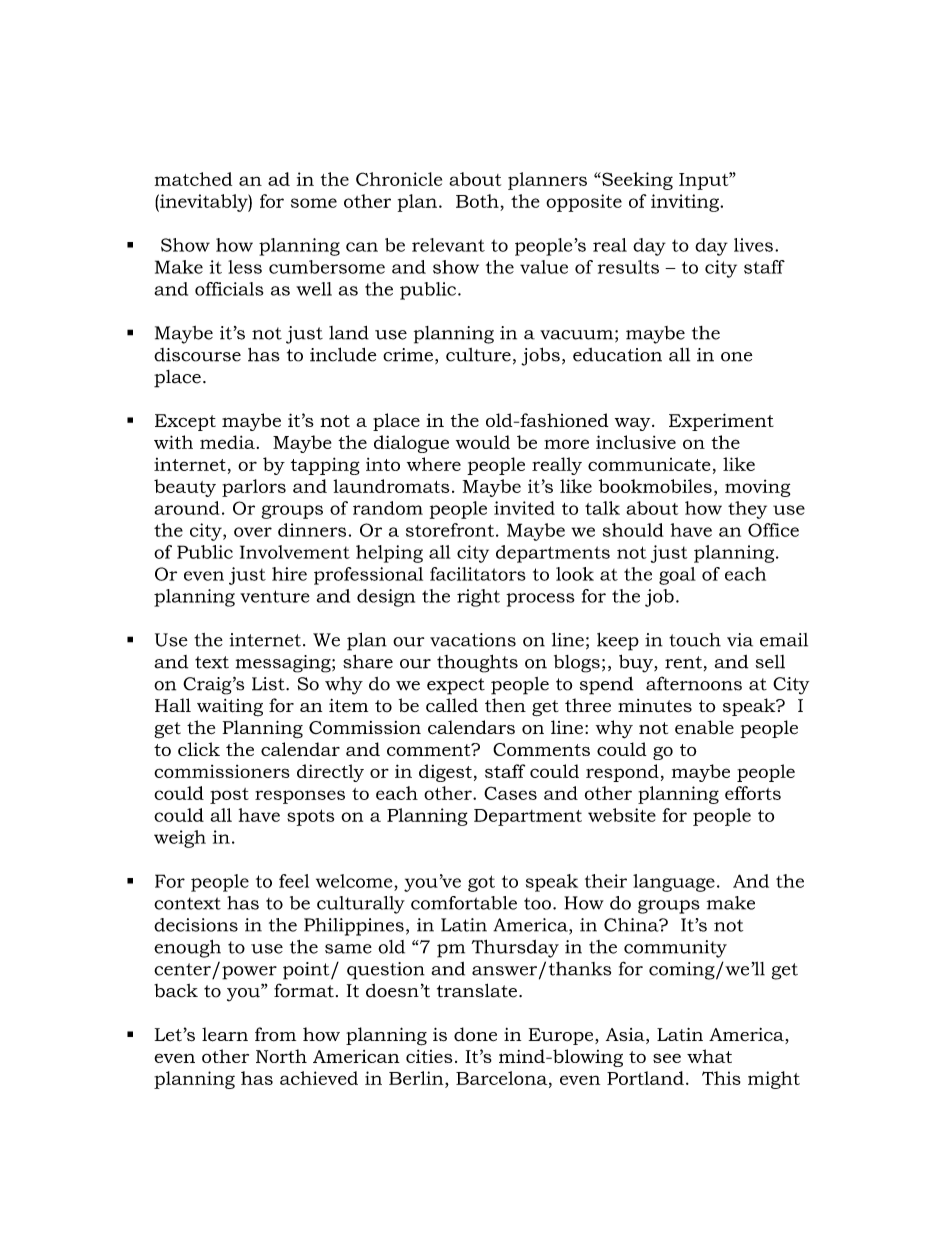 Image resolution: width=952 pixels, height=1233 pixels. Describe the element at coordinates (473, 640) in the document. I see `vacations` at that location.
